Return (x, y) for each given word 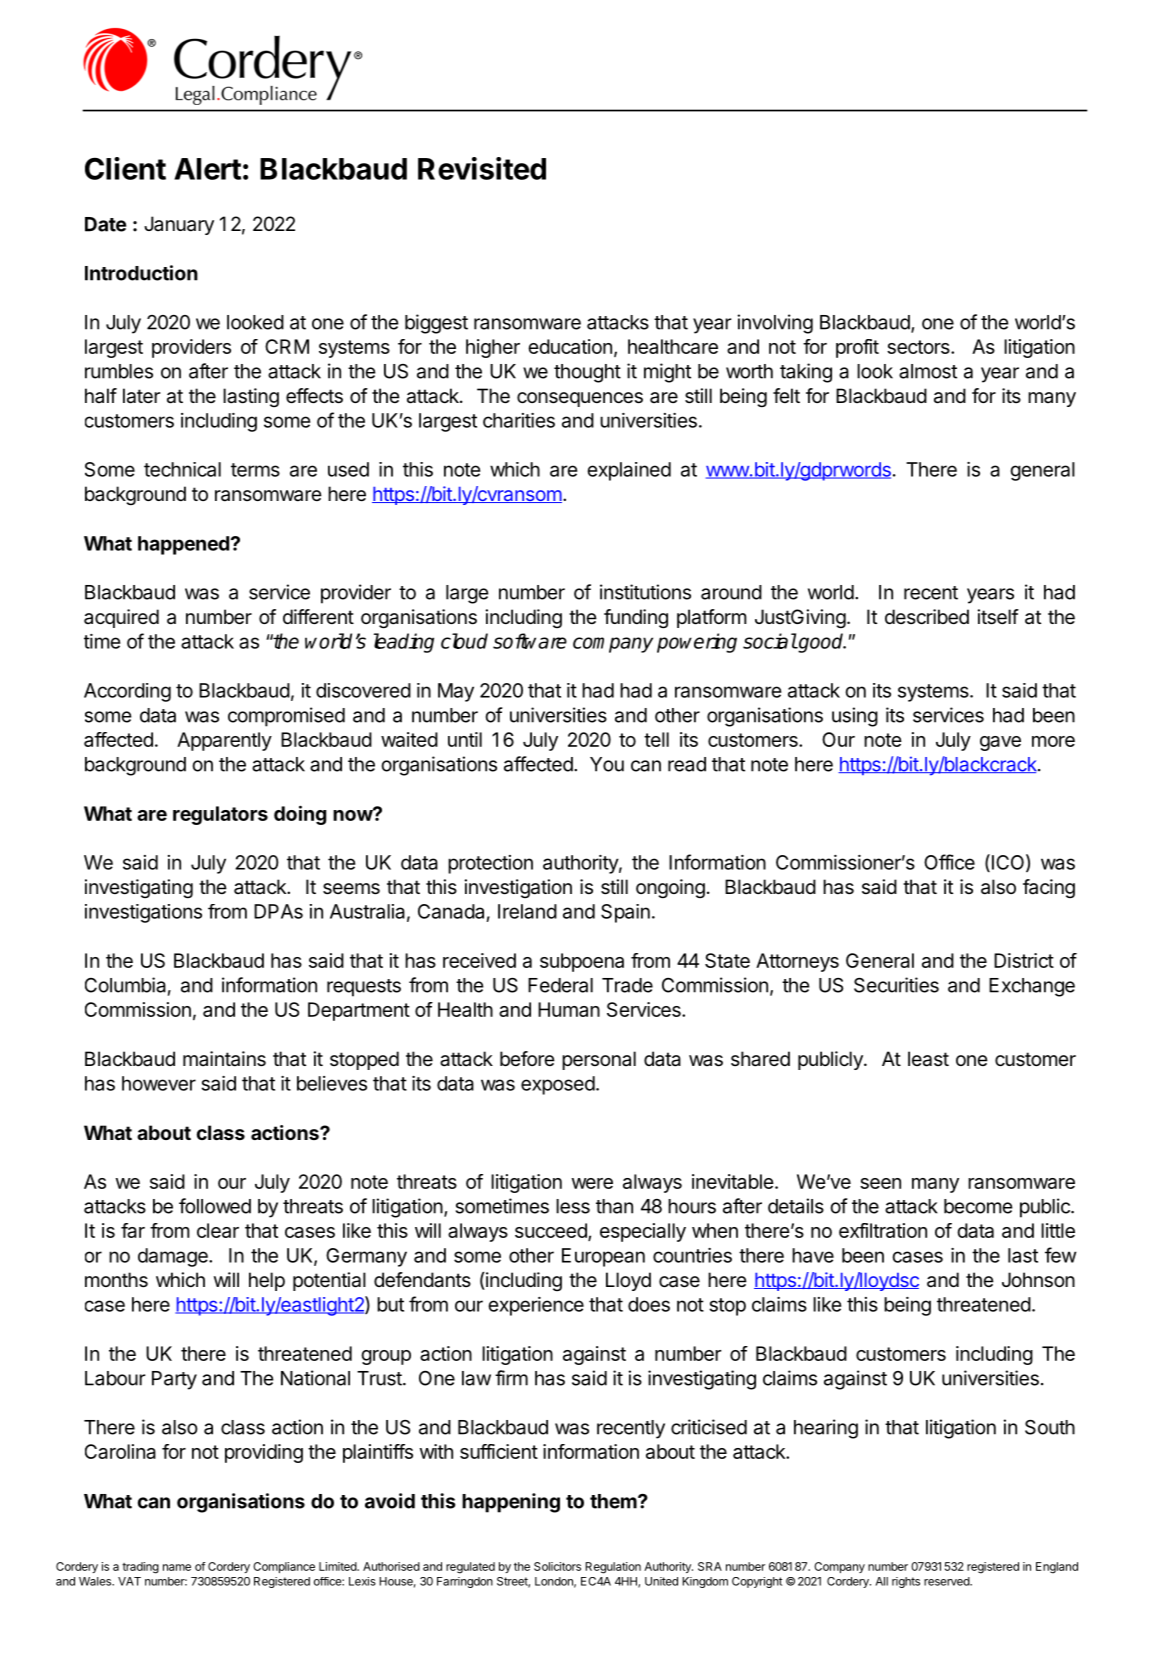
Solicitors (557, 1566)
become (978, 1206)
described (927, 617)
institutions (645, 592)
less (573, 1206)
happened (183, 545)
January (179, 225)
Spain (625, 913)
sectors (919, 347)
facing (1049, 888)
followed (215, 1206)
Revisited (482, 168)
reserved (947, 1581)
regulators (220, 815)
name (177, 1567)
